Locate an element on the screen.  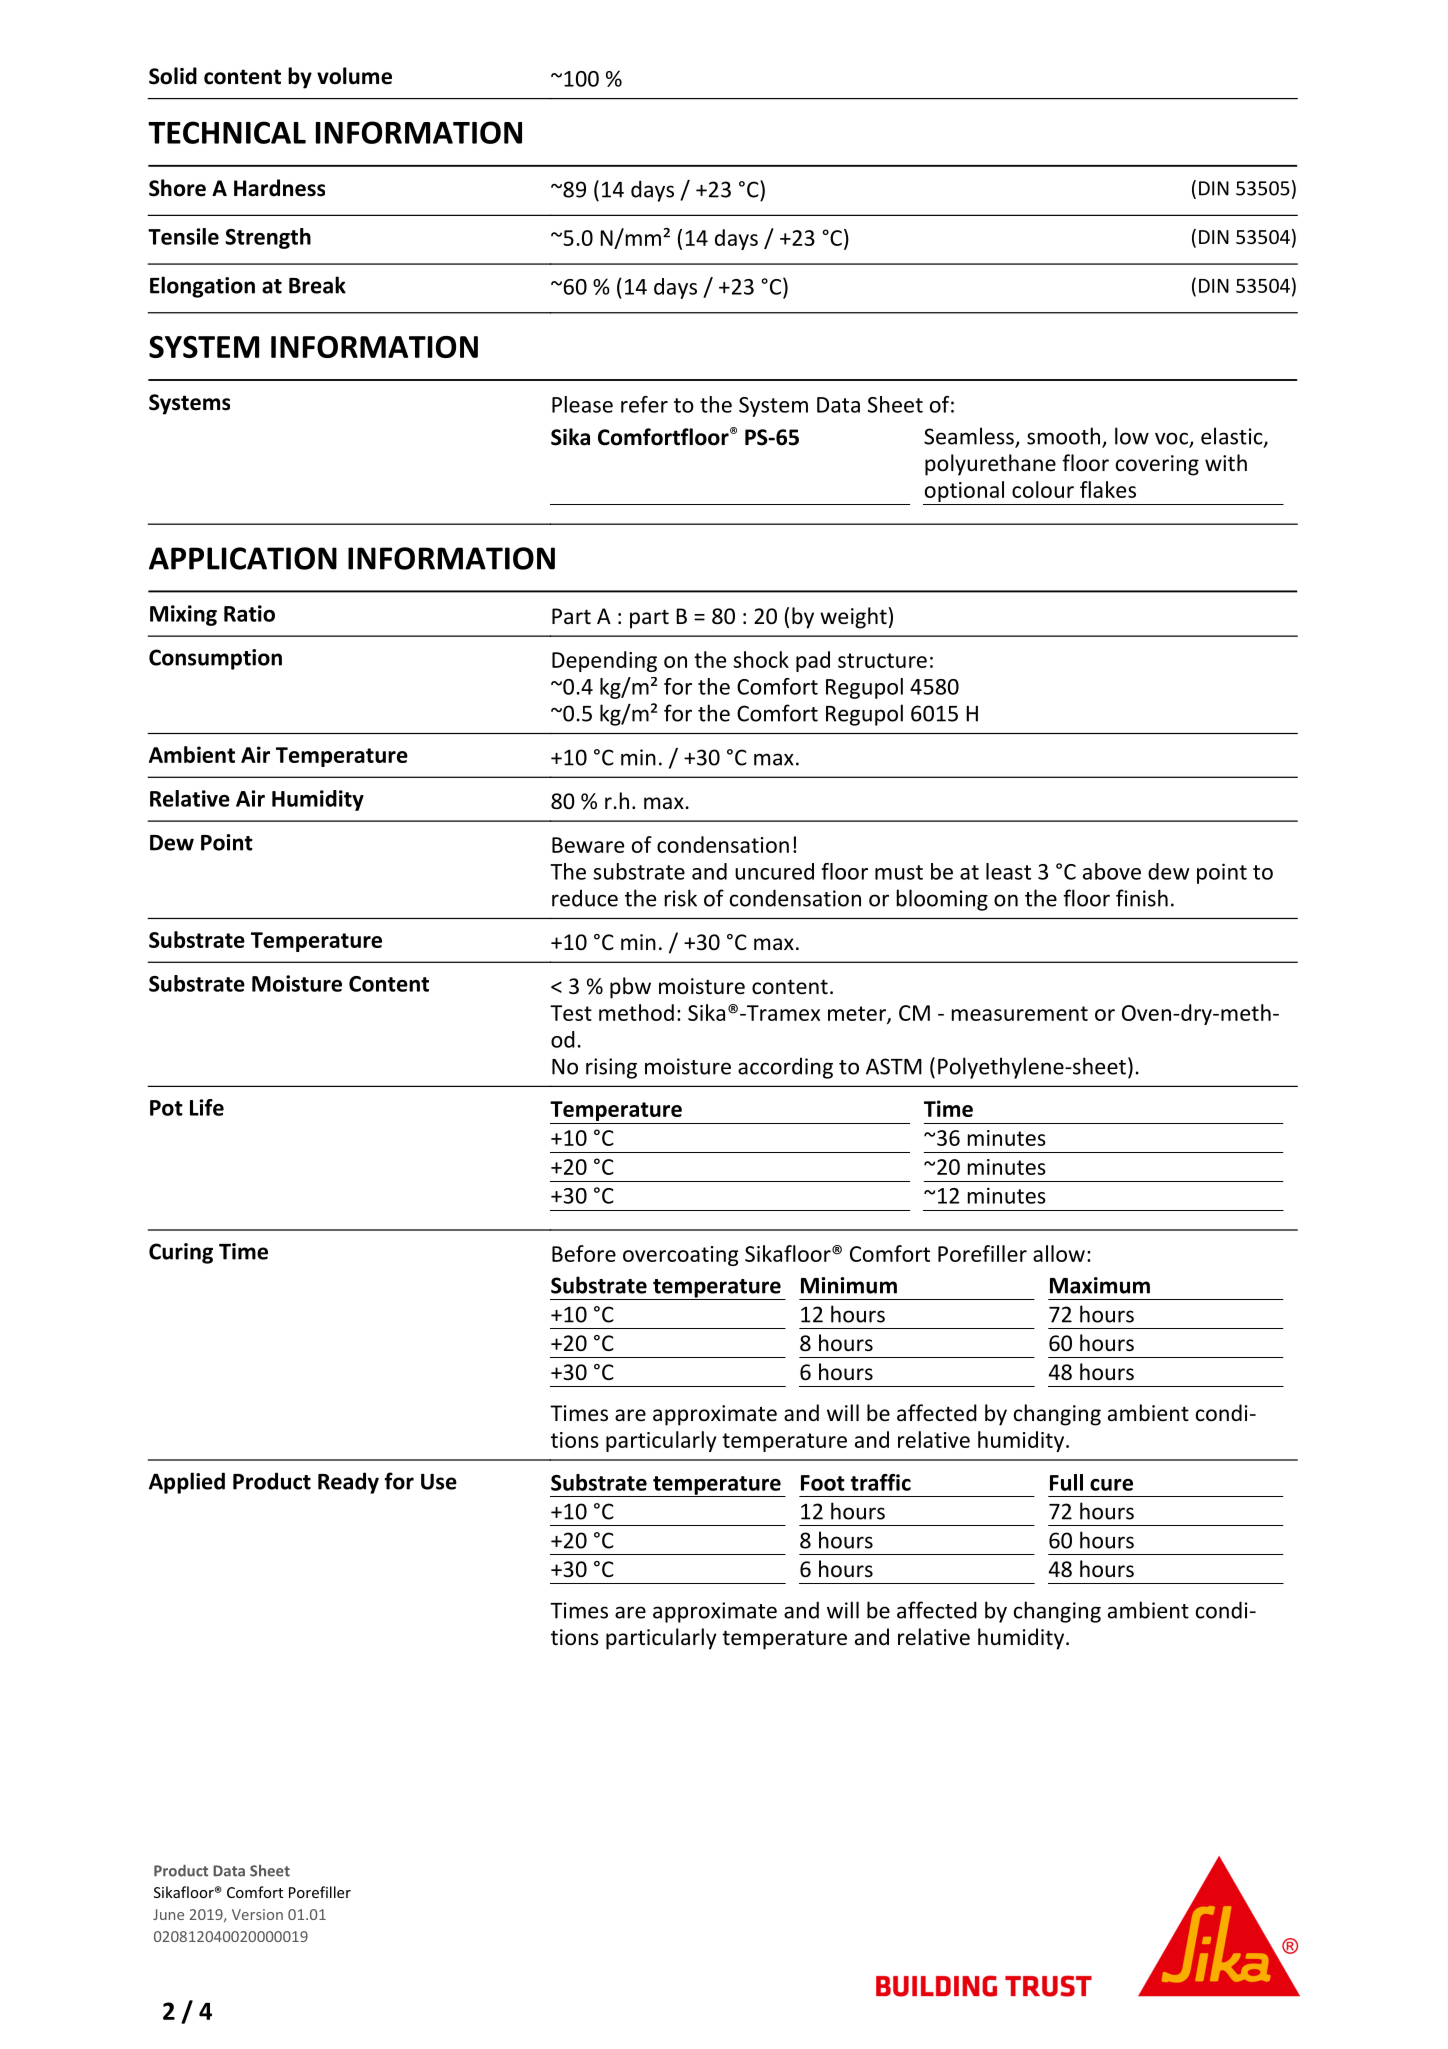
Life is located at coordinates (207, 1107).
